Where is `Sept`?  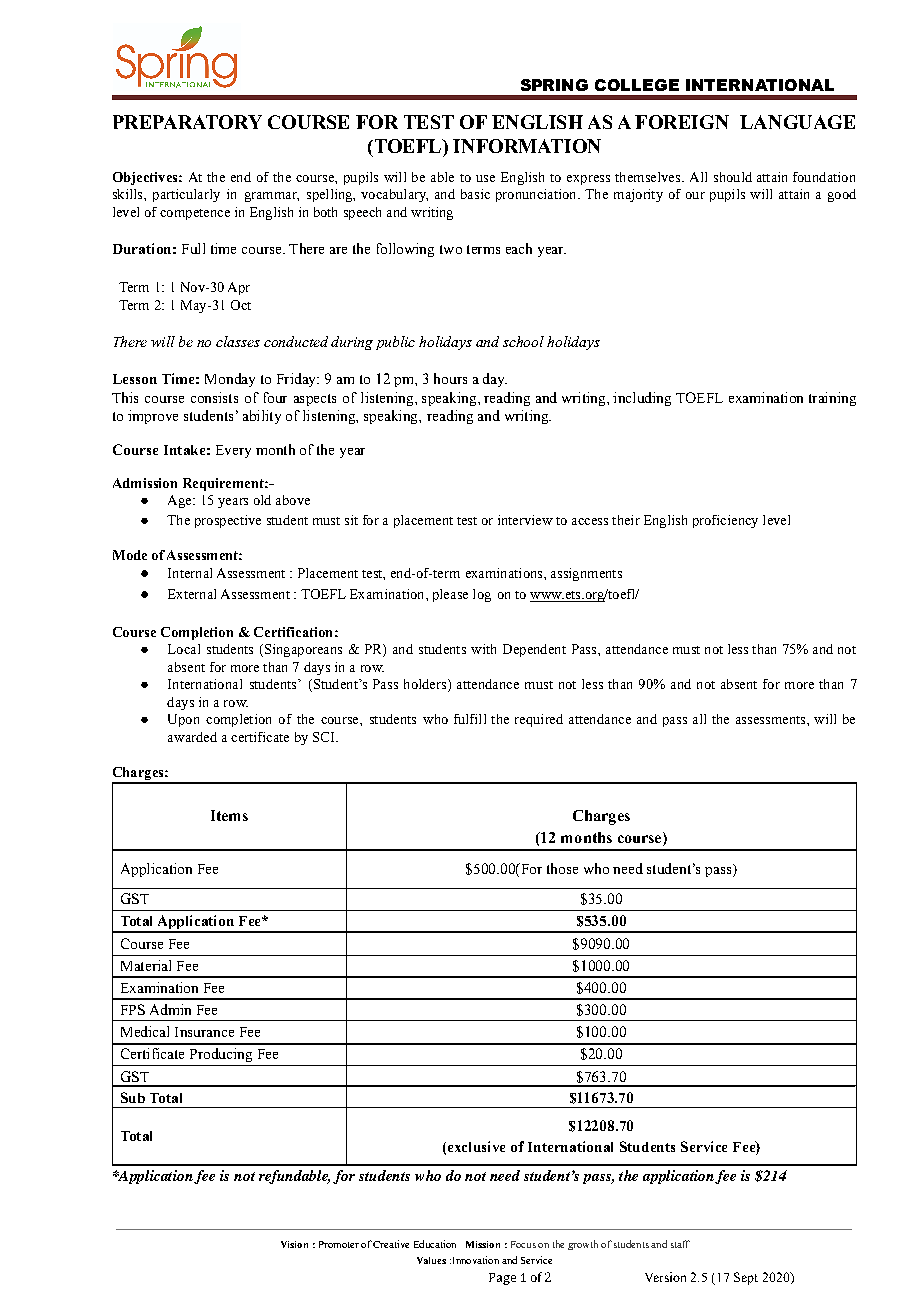 Sept is located at coordinates (746, 1278).
